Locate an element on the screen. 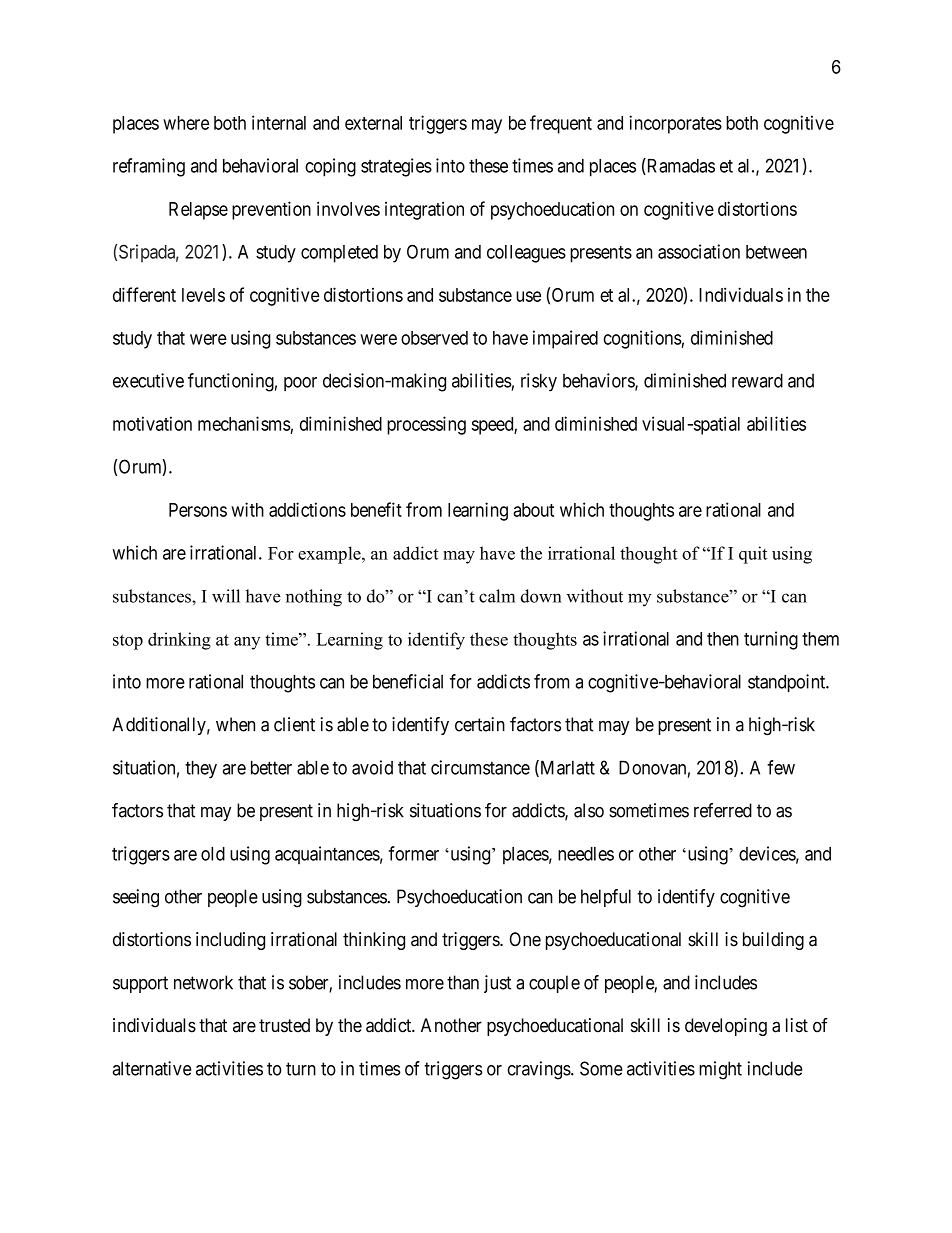 The width and height of the screenshot is (952, 1233). incorporates is located at coordinates (675, 124).
